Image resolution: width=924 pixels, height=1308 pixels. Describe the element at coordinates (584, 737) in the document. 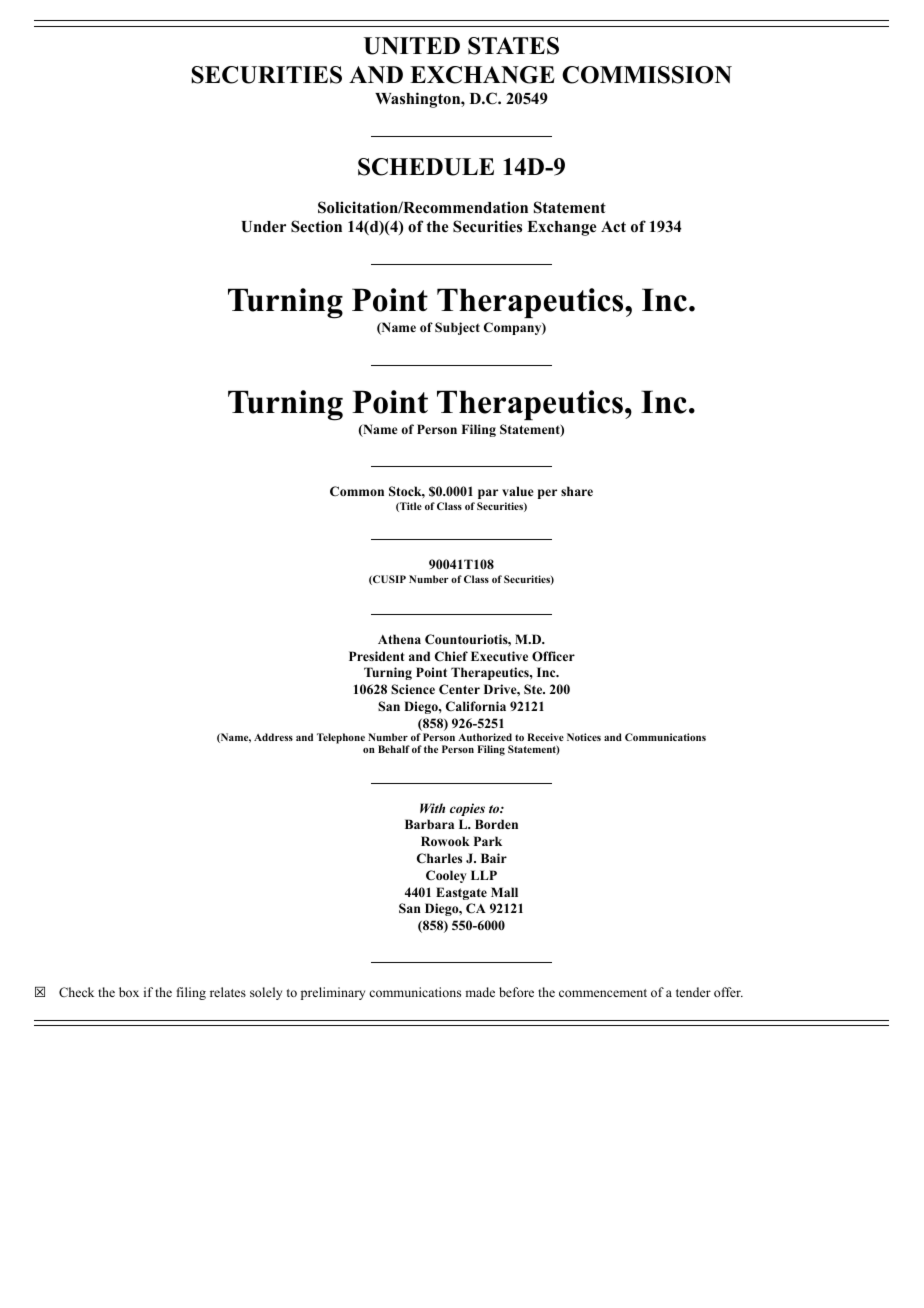

I see `Notices` at that location.
